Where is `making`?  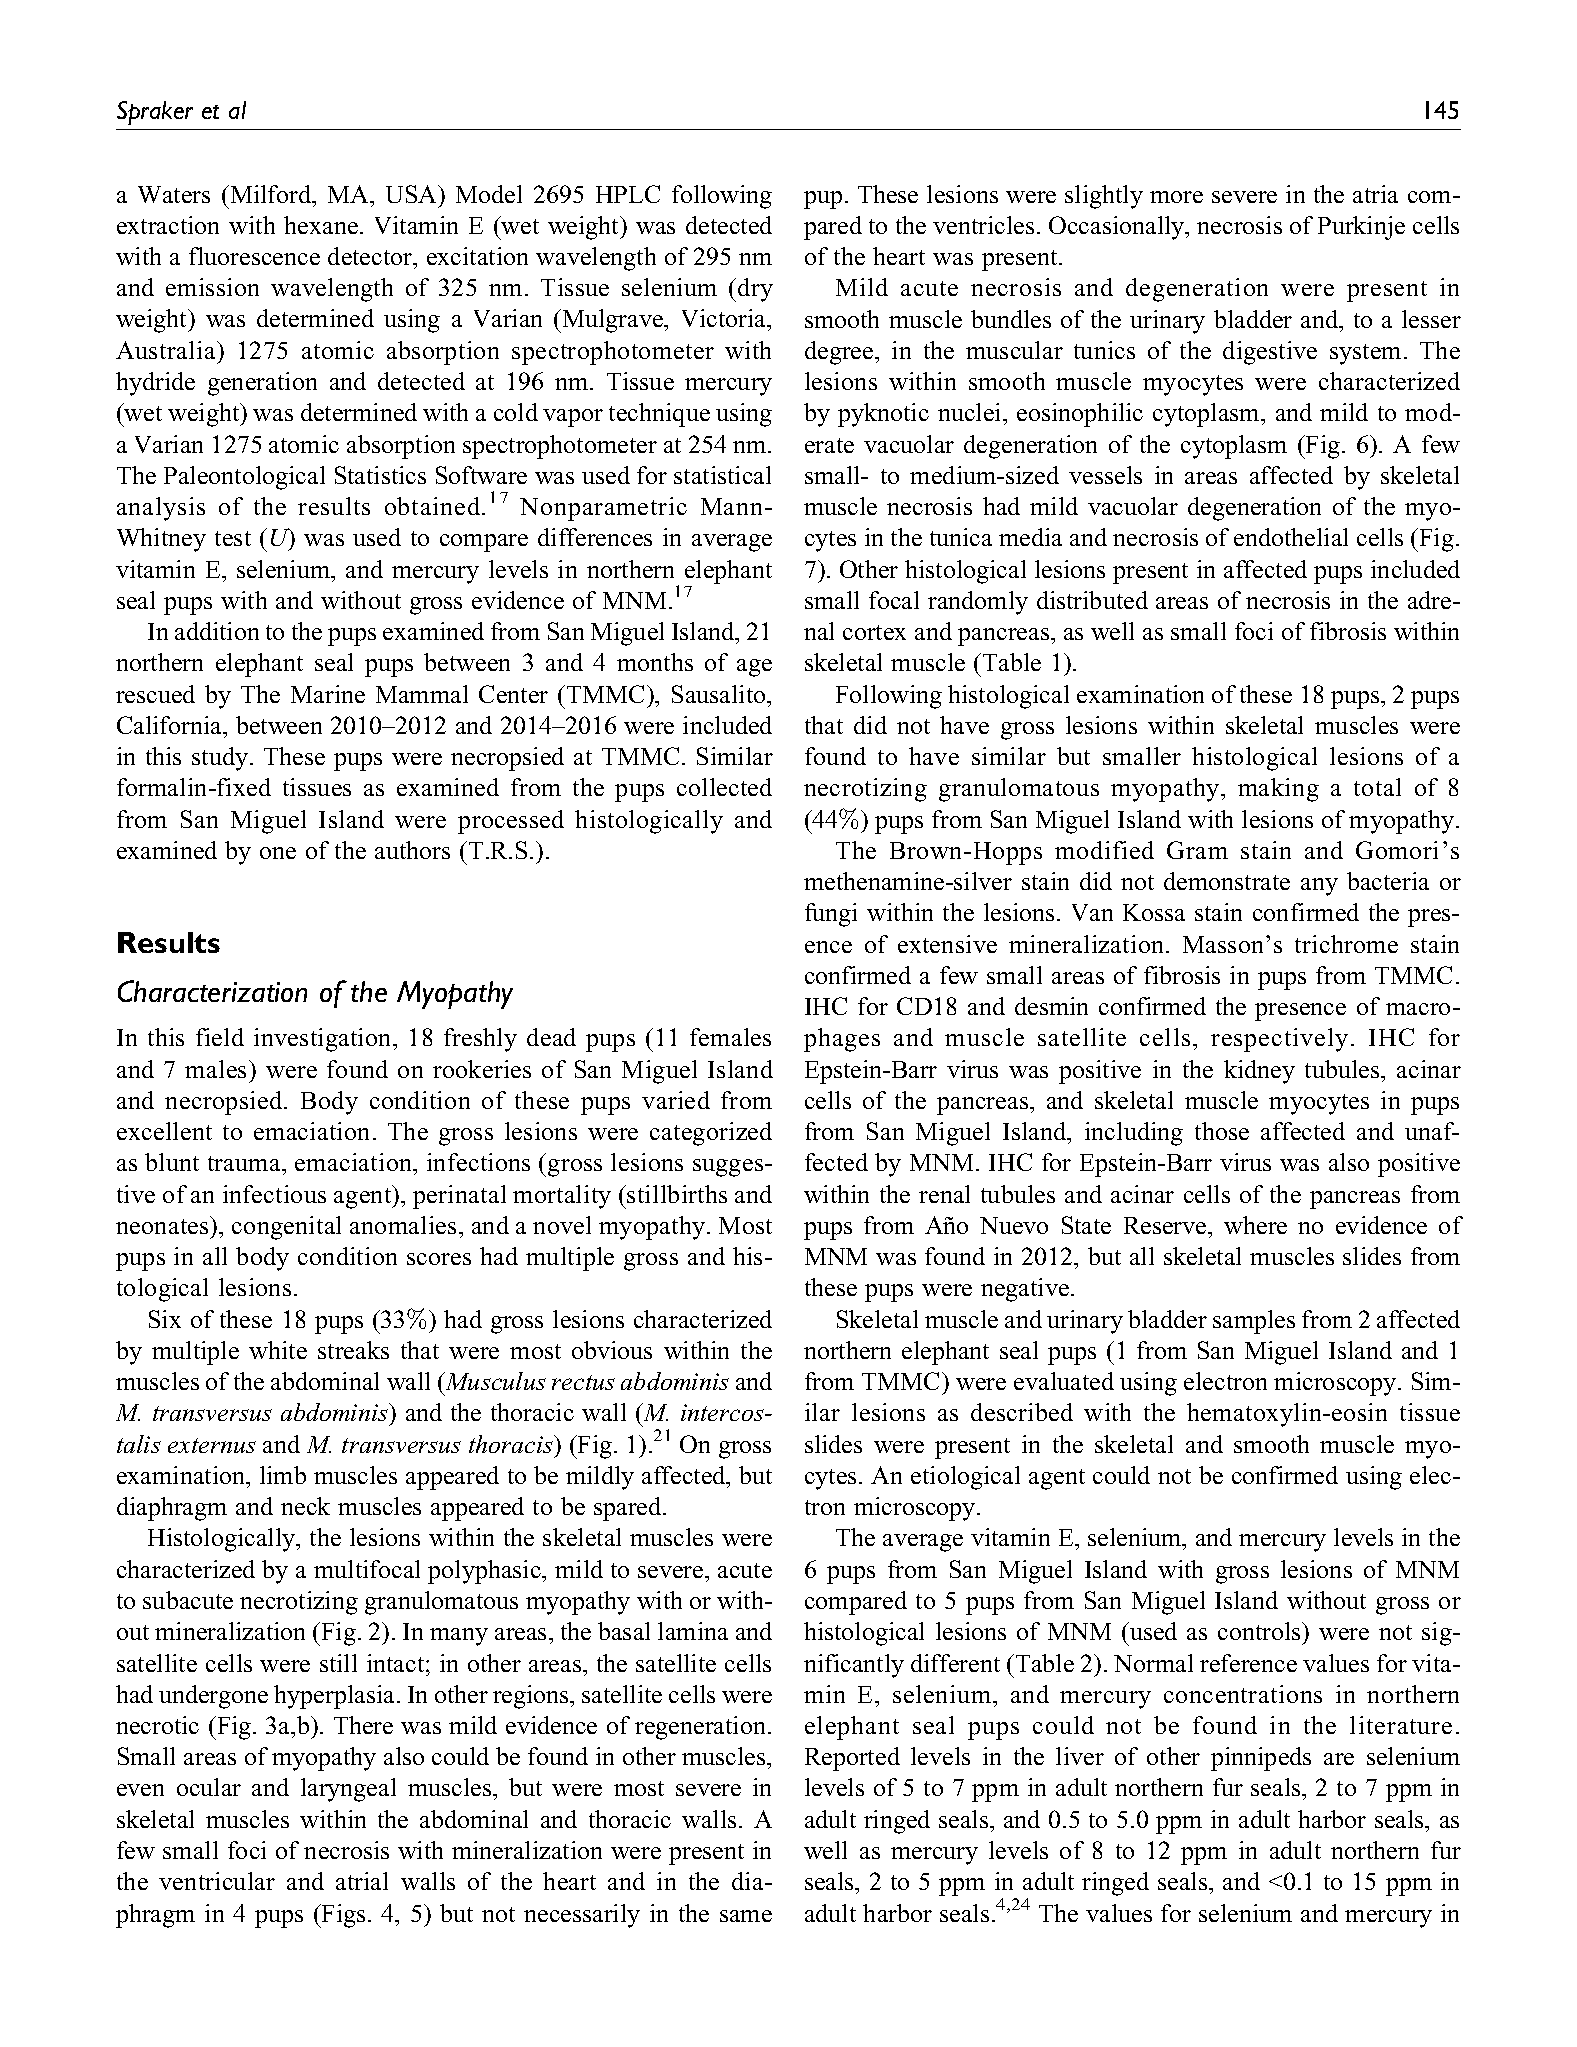 making is located at coordinates (1278, 790).
